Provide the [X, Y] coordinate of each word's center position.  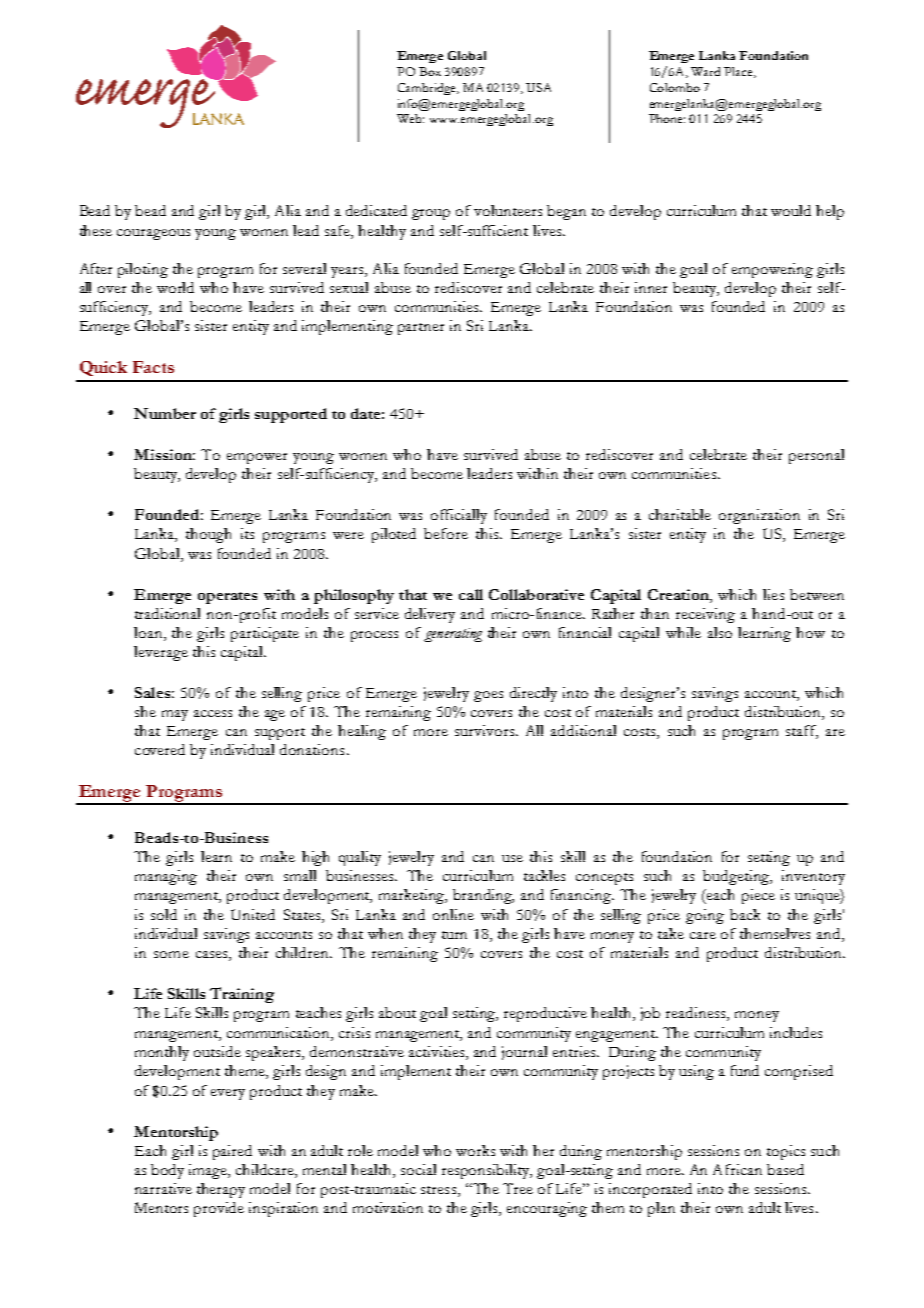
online [453, 914]
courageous [153, 234]
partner [421, 329]
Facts [153, 367]
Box [430, 71]
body [167, 1171]
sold [164, 914]
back [745, 914]
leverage [161, 653]
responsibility [487, 1171]
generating [453, 635]
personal [816, 456]
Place [739, 72]
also [720, 632]
